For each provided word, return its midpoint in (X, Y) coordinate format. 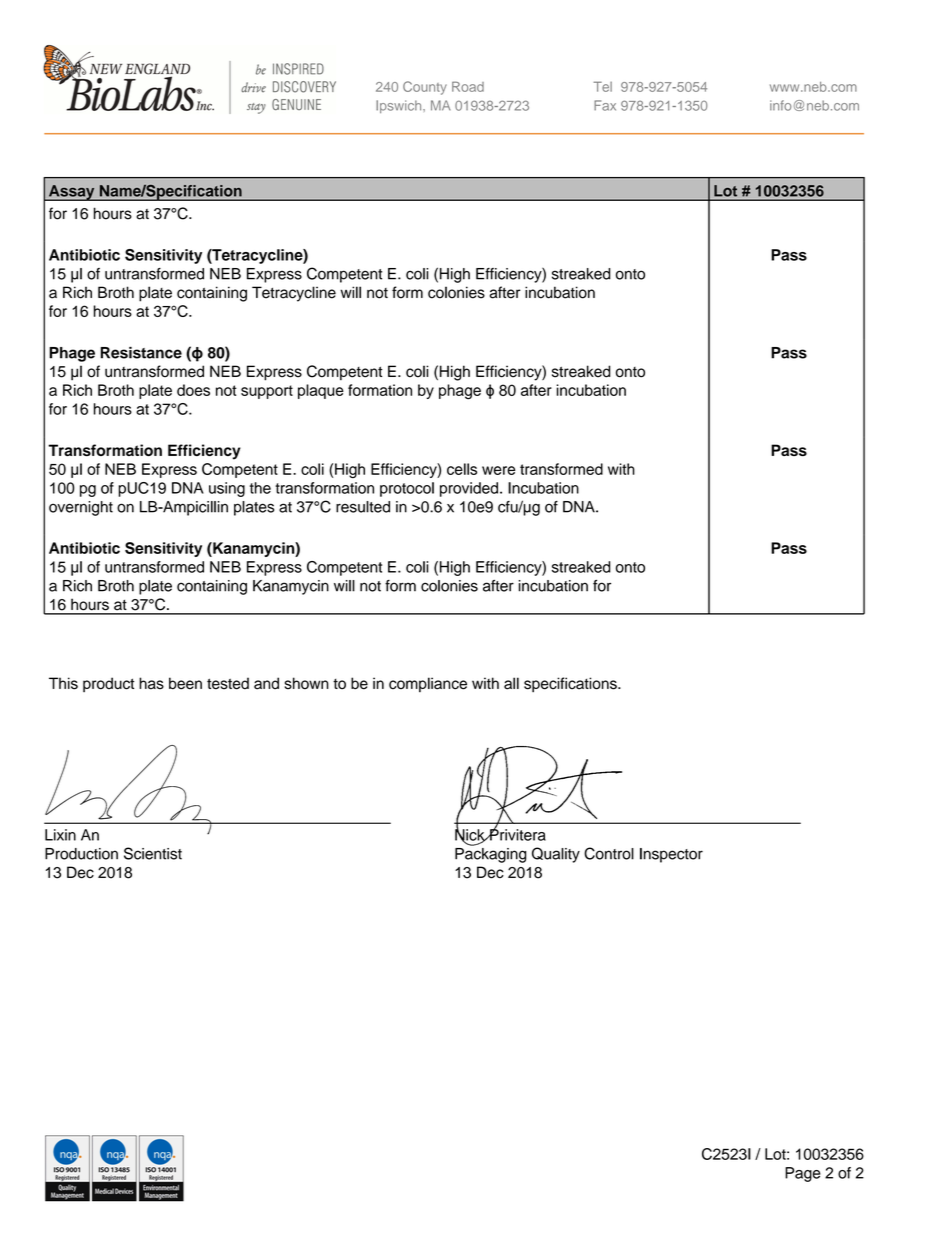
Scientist (153, 853)
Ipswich (400, 106)
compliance (428, 684)
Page (803, 1174)
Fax (605, 105)
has (151, 683)
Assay (71, 193)
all (511, 683)
